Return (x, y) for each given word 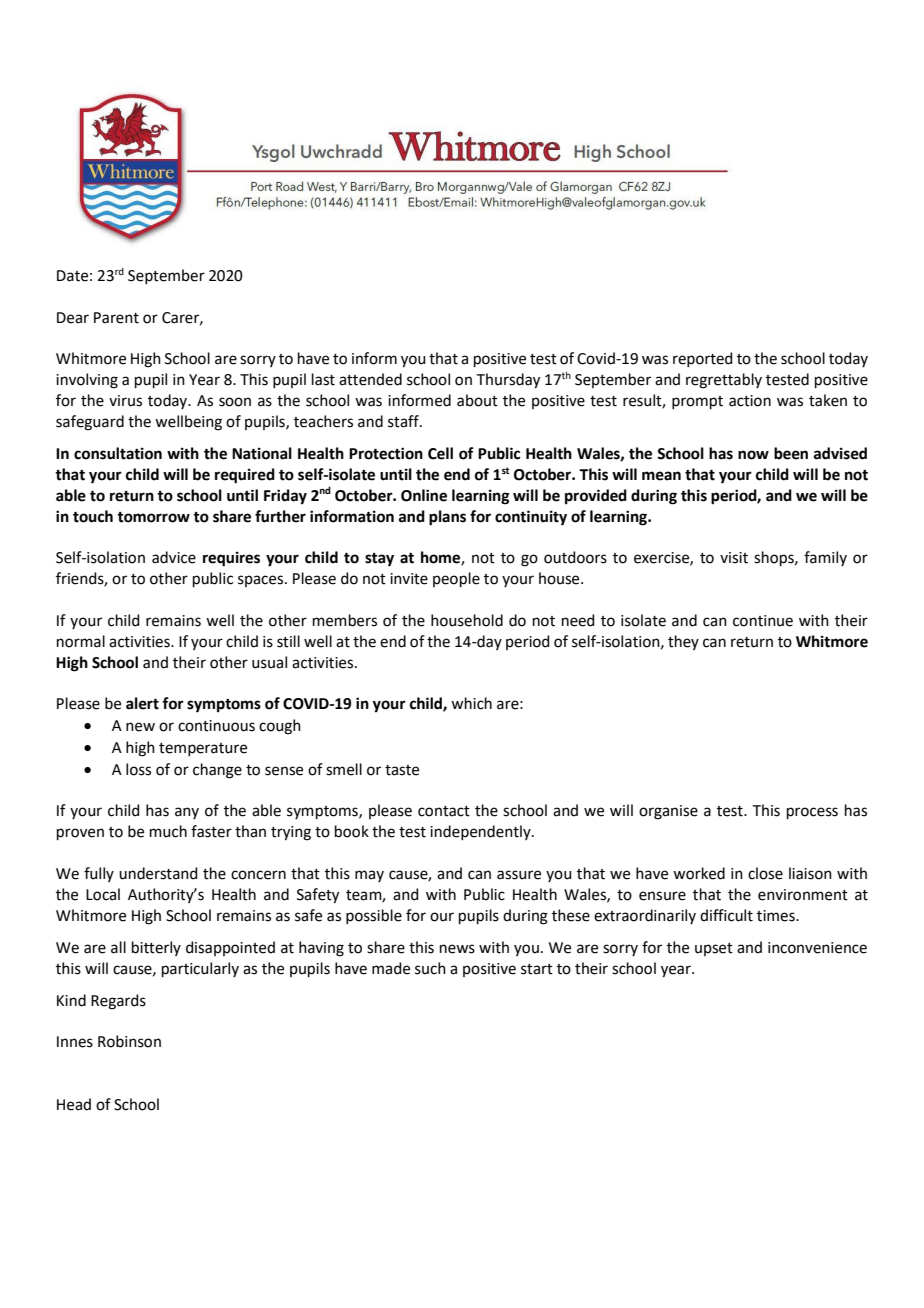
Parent (116, 318)
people (456, 579)
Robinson (129, 1041)
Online (424, 495)
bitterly (156, 948)
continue (763, 621)
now (753, 455)
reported (703, 359)
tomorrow (153, 517)
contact (444, 811)
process (812, 813)
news (457, 949)
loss (138, 769)
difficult (726, 915)
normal (81, 641)
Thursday (508, 381)
